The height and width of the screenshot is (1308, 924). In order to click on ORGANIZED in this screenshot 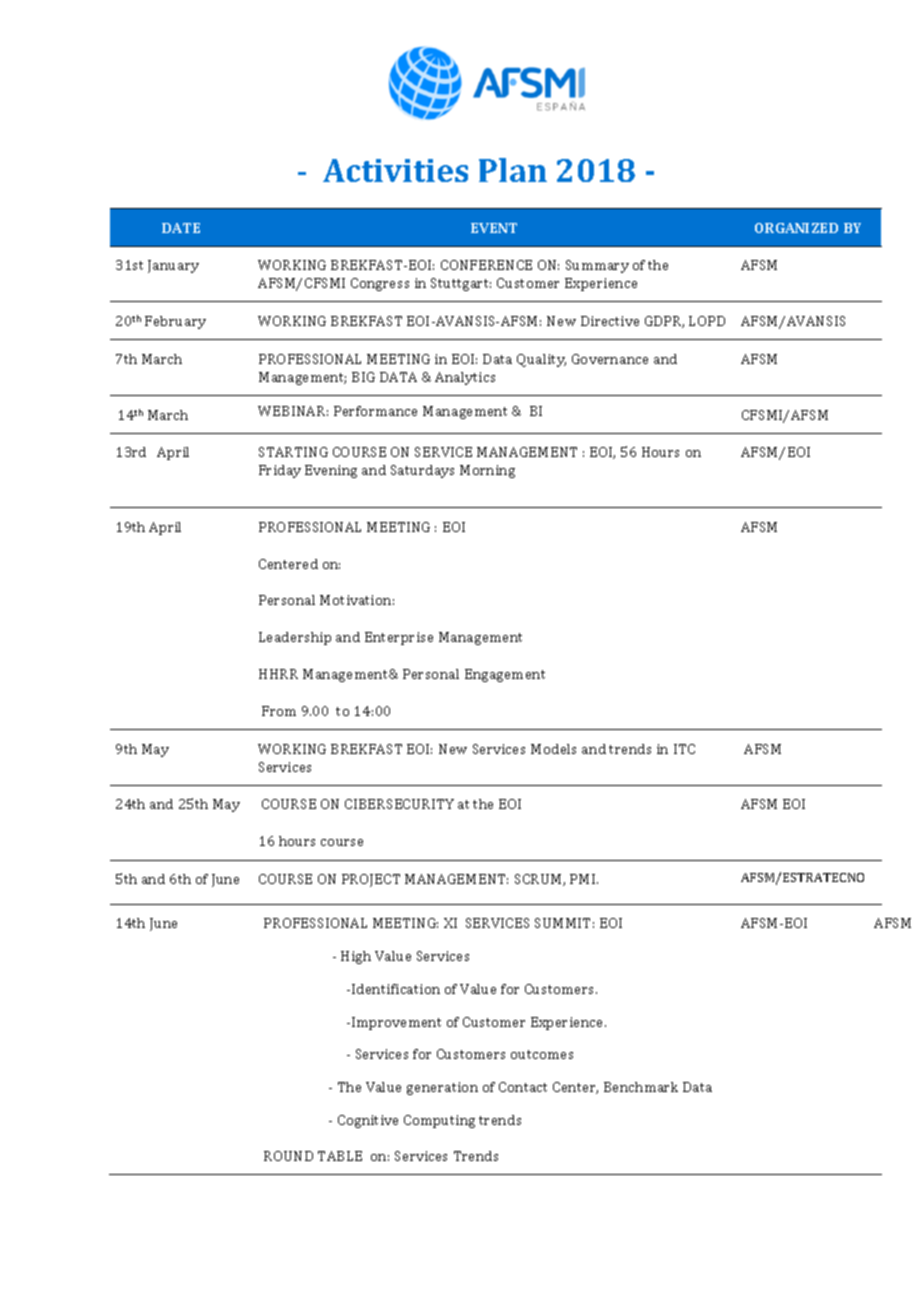, I will do `click(796, 228)`.
